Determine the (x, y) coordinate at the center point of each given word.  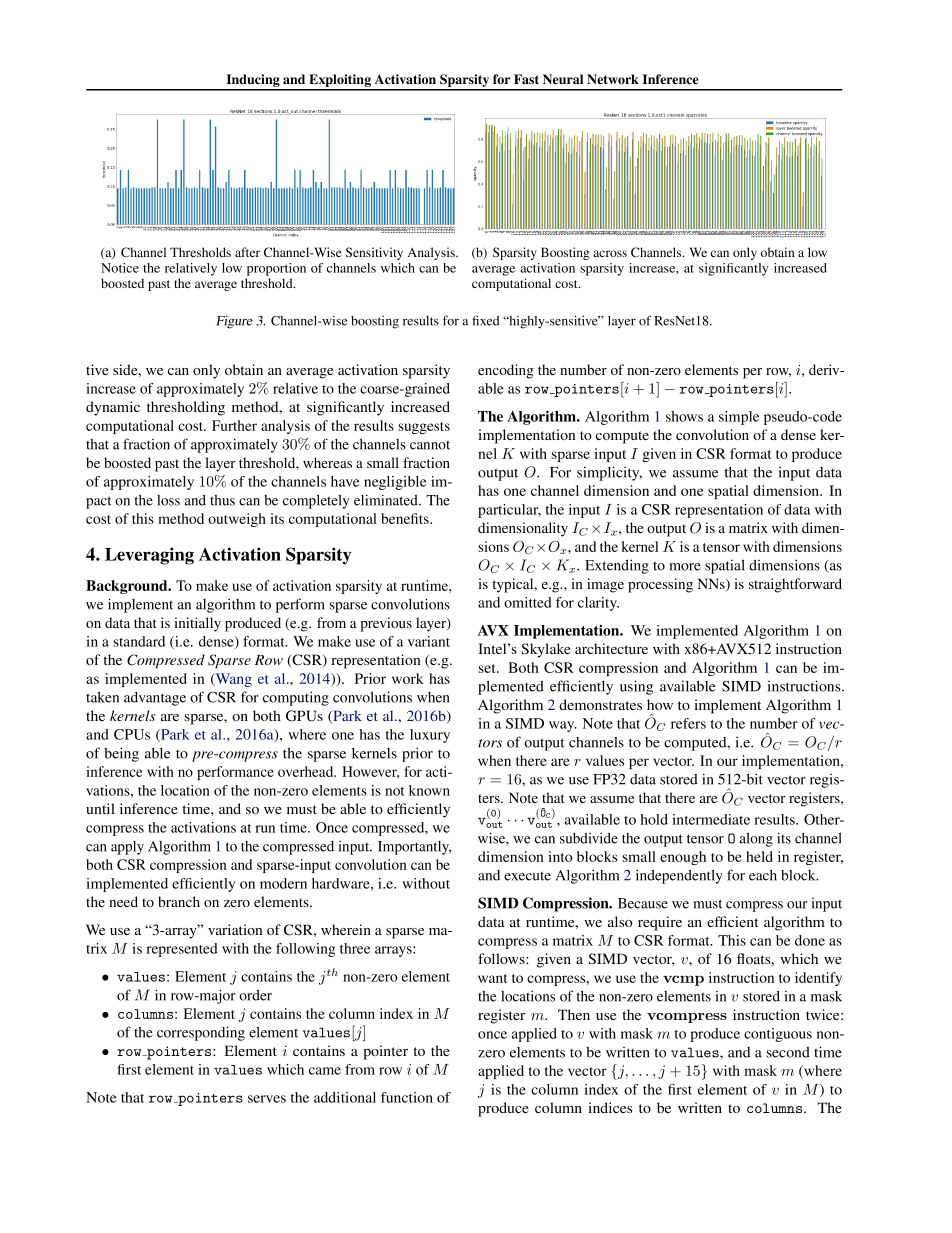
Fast (526, 79)
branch (179, 901)
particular (509, 511)
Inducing (253, 82)
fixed (486, 320)
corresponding (201, 1033)
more (685, 567)
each (763, 875)
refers (688, 723)
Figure (234, 322)
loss (168, 500)
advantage (155, 699)
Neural (563, 79)
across (610, 253)
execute (527, 876)
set (488, 668)
